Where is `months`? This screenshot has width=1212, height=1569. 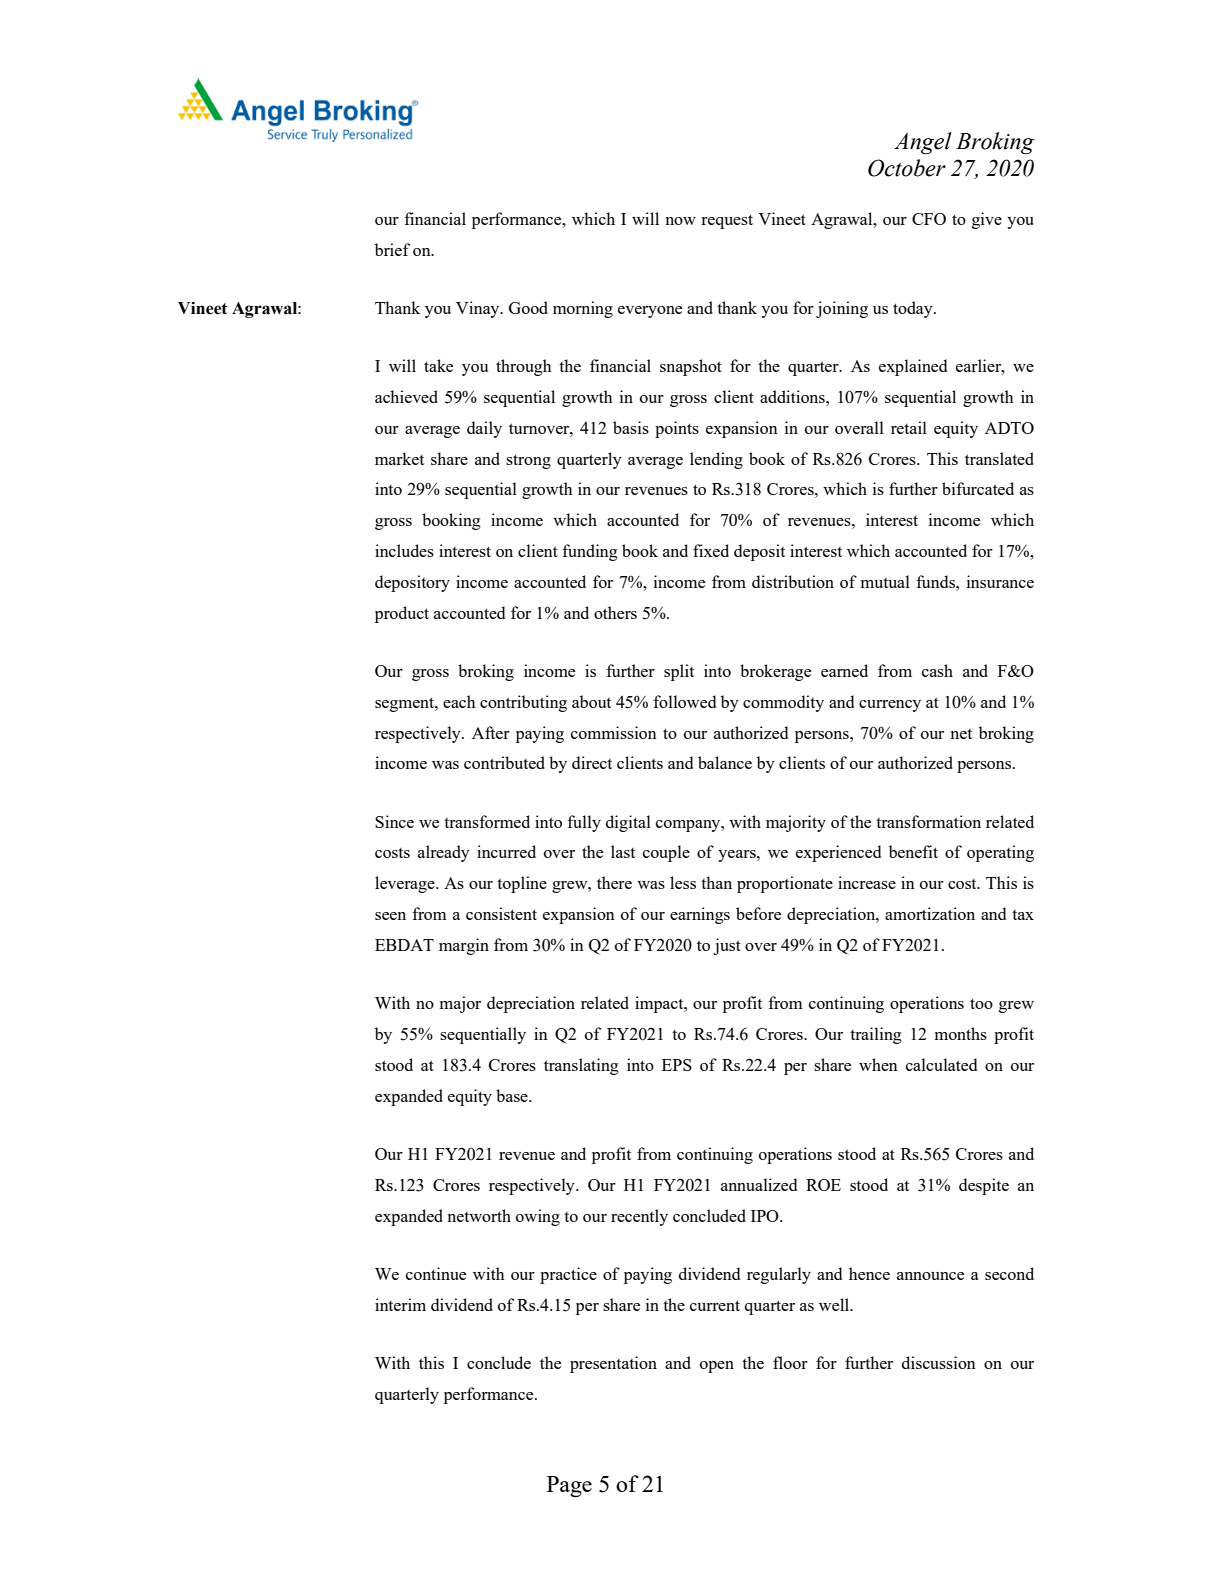
months is located at coordinates (961, 1033).
